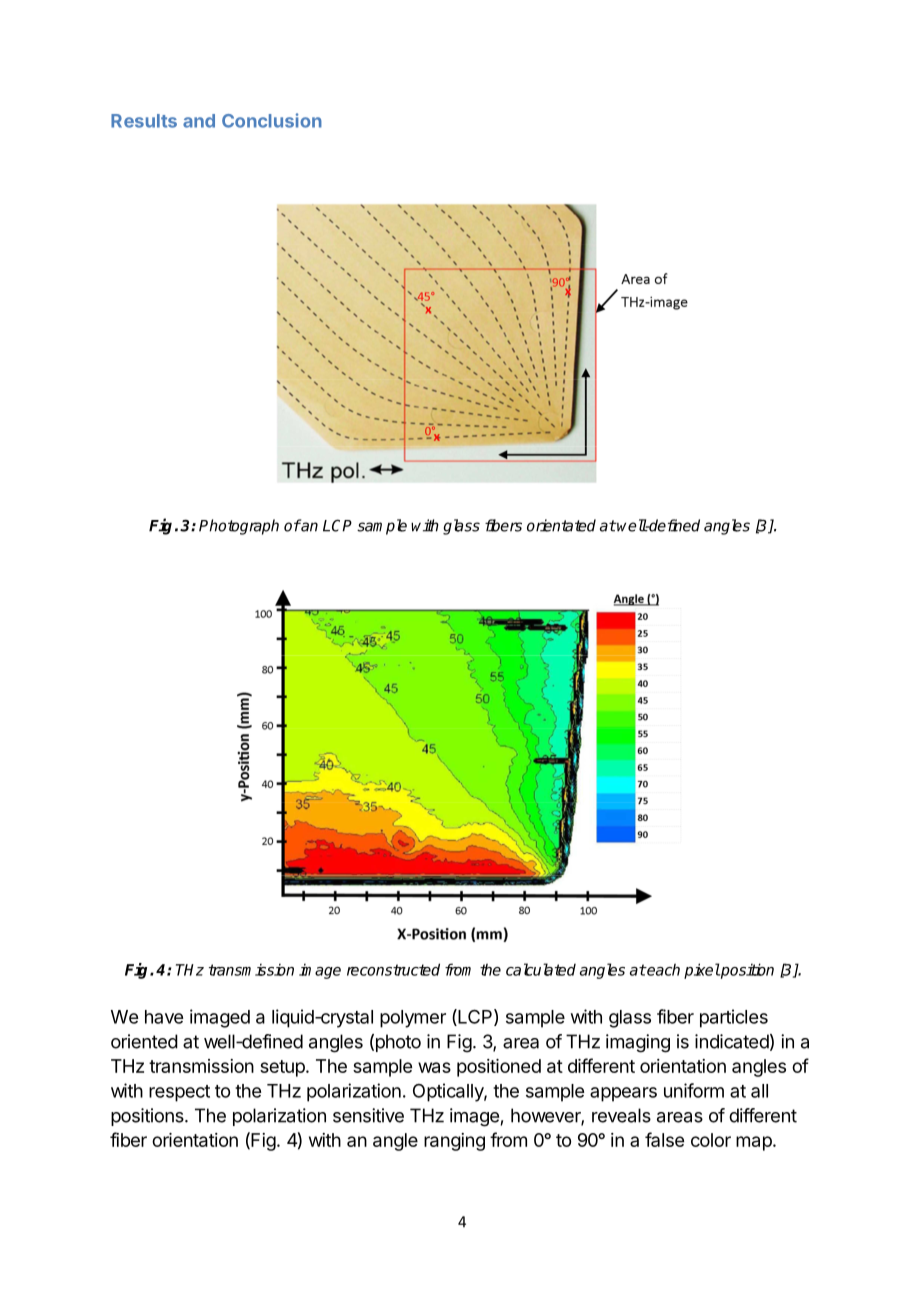  Describe the element at coordinates (179, 1093) in the screenshot. I see `respect` at that location.
